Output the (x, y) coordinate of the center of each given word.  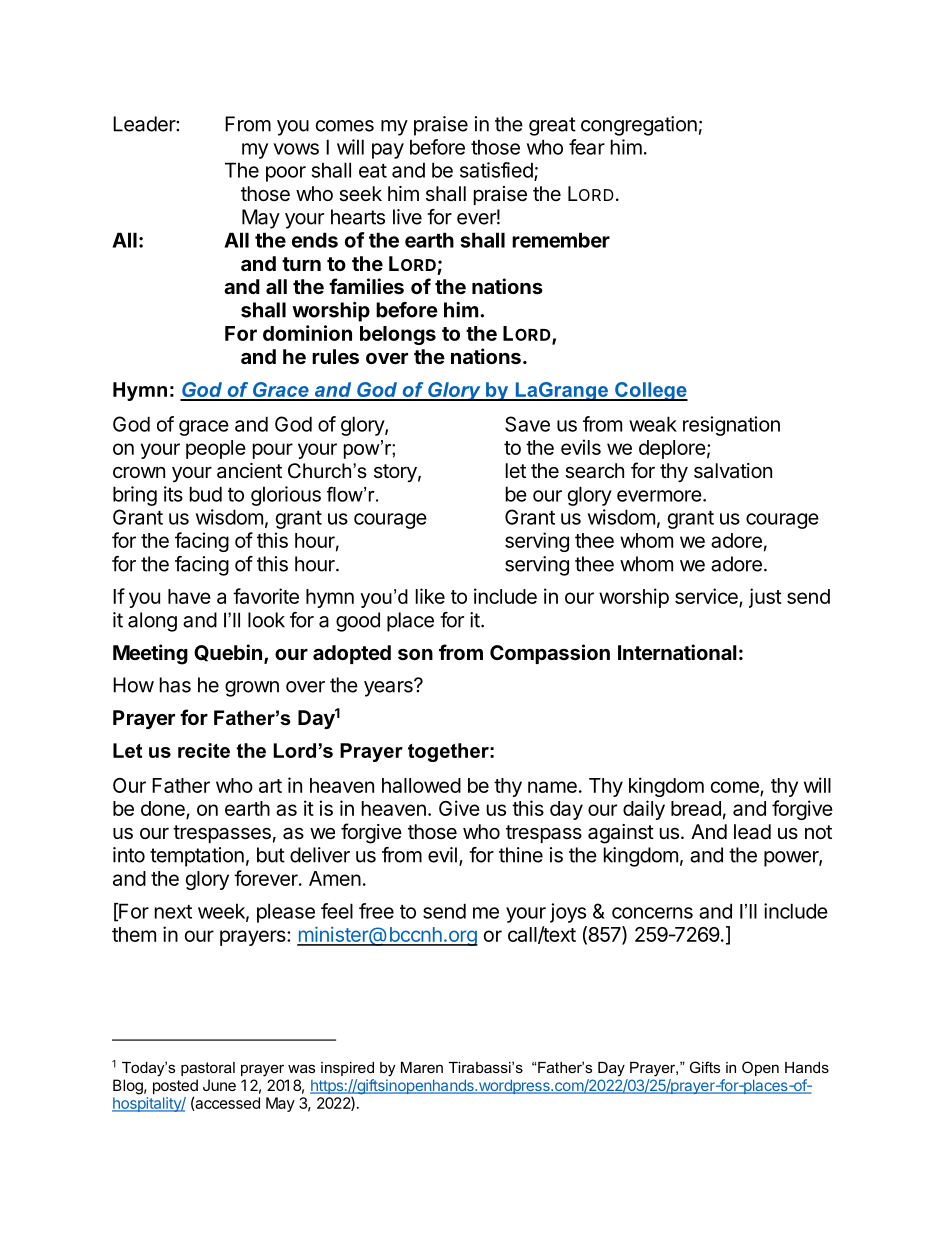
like (430, 596)
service (707, 597)
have (189, 596)
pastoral (208, 1069)
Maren (422, 1067)
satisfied (497, 171)
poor (286, 174)
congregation (639, 126)
